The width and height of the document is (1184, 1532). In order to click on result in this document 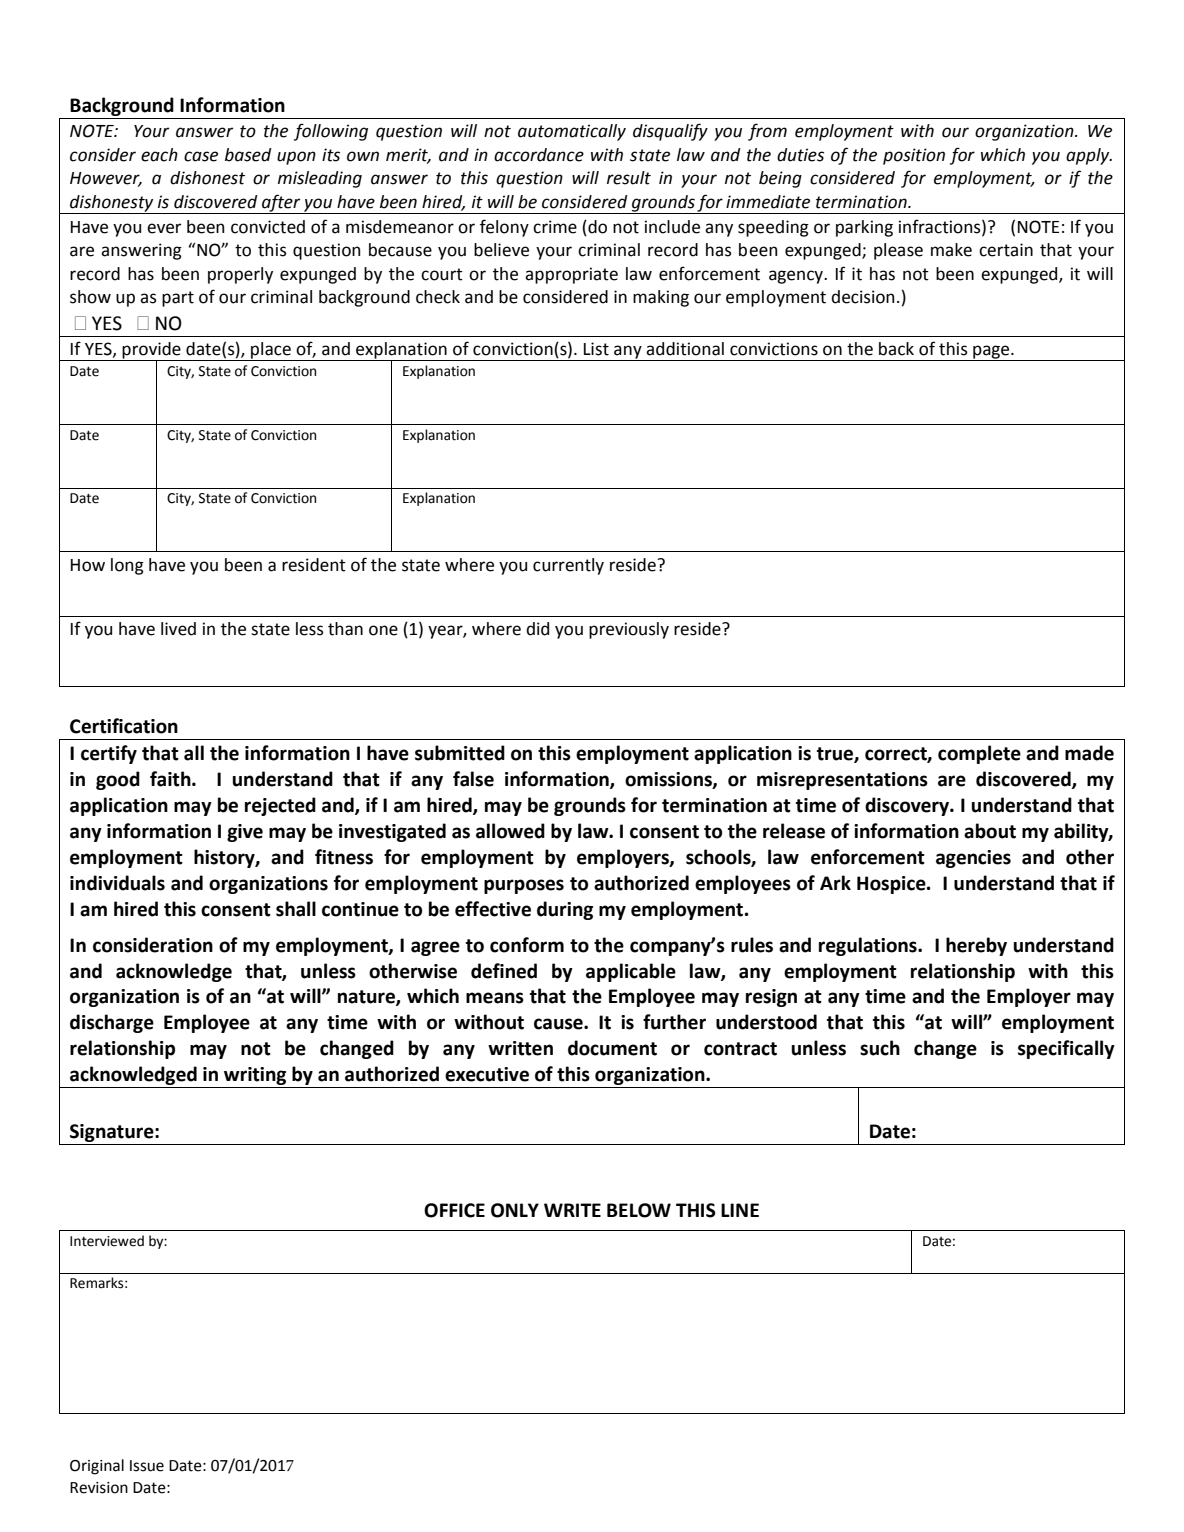, I will do `click(629, 178)`.
